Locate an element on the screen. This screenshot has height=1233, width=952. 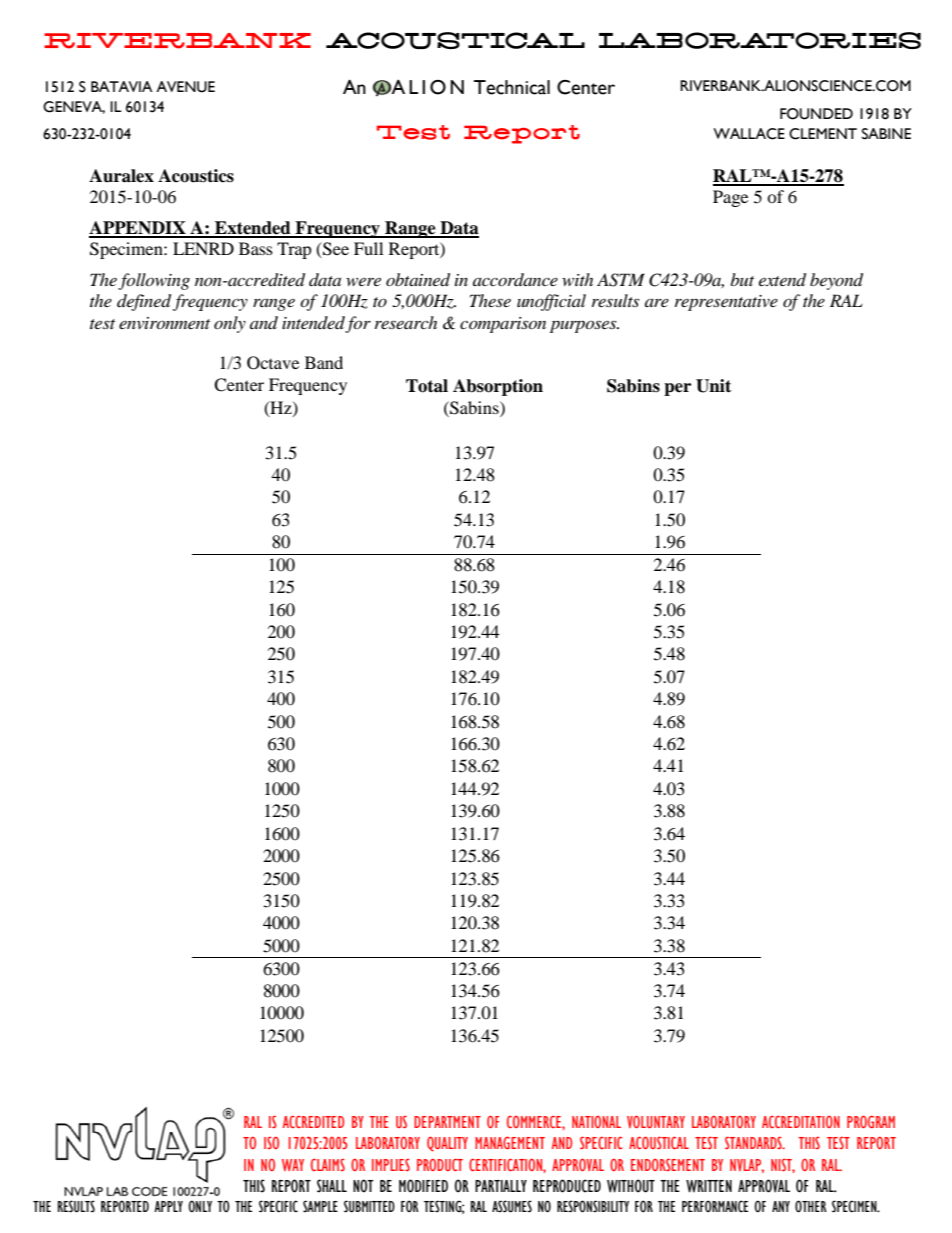
AVENUE is located at coordinates (185, 87).
